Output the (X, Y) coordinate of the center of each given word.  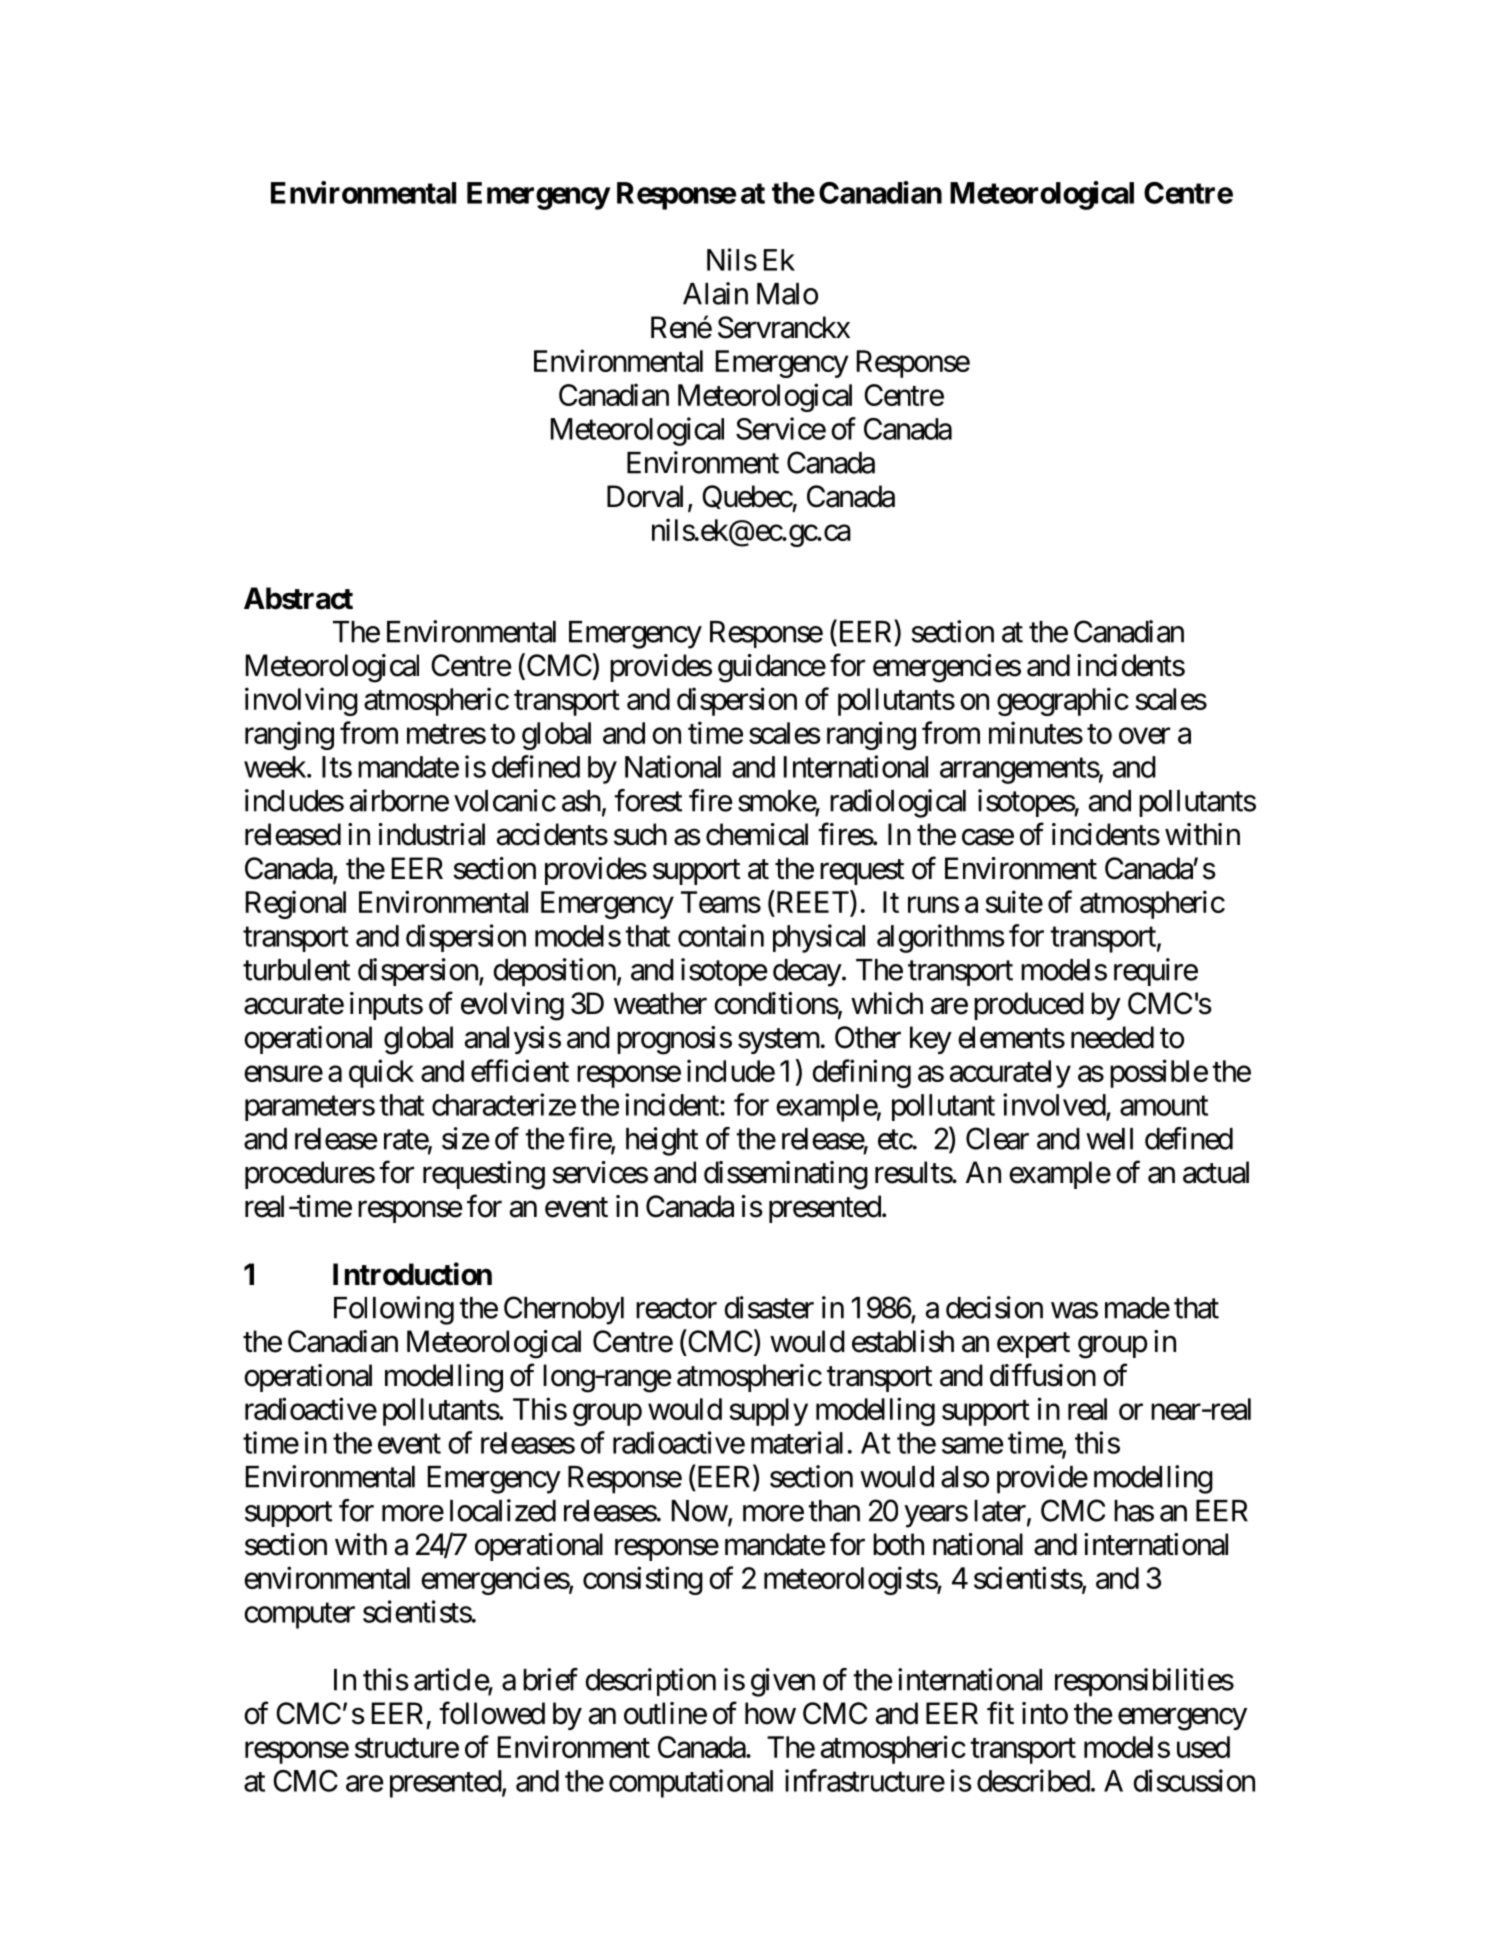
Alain (715, 293)
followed (492, 1713)
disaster (769, 1307)
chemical (757, 834)
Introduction (412, 1274)
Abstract (298, 598)
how (770, 1713)
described (1033, 1780)
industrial (432, 834)
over (1144, 736)
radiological (898, 803)
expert (1033, 1345)
